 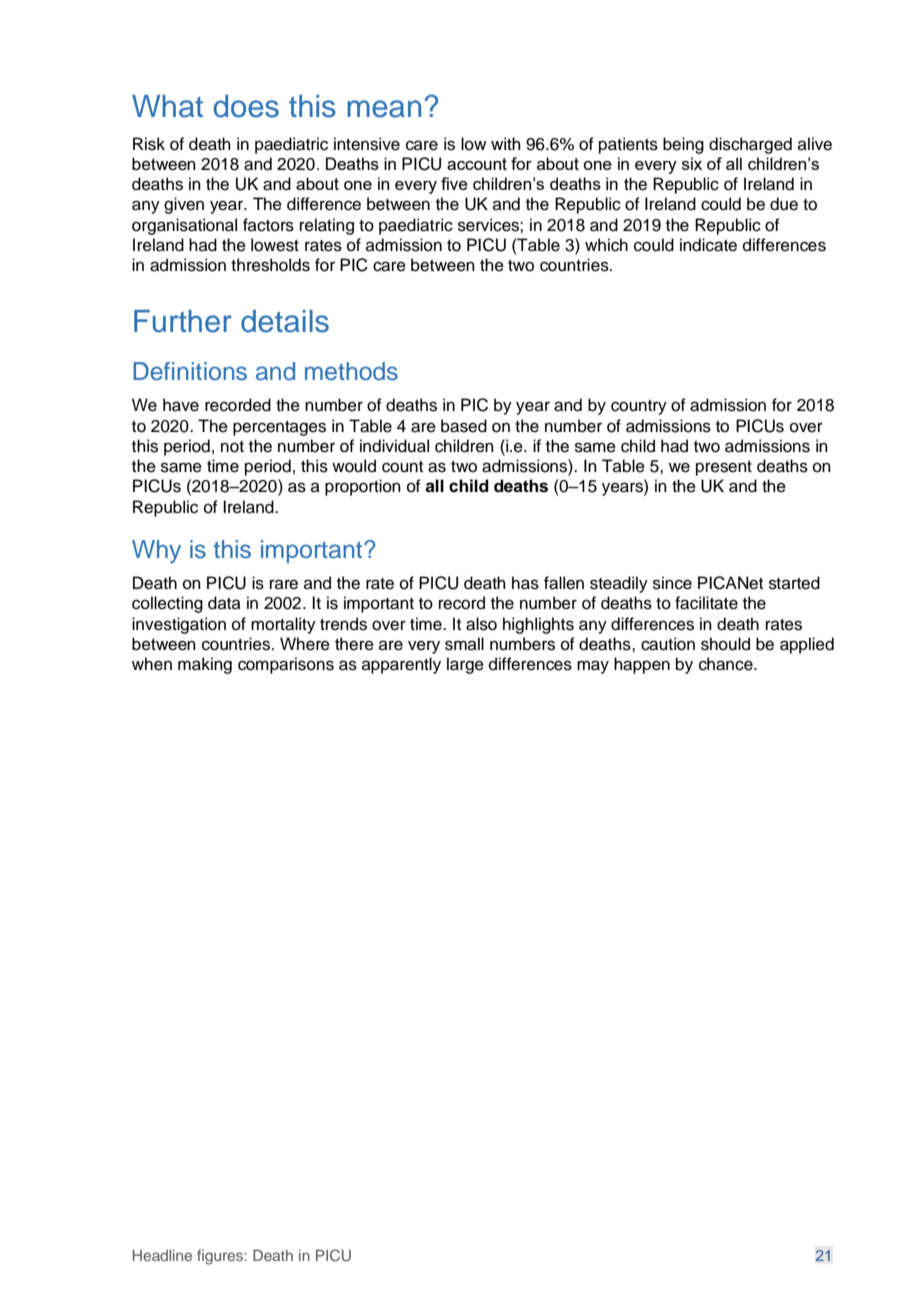 I want to click on Headline, so click(x=162, y=1255).
